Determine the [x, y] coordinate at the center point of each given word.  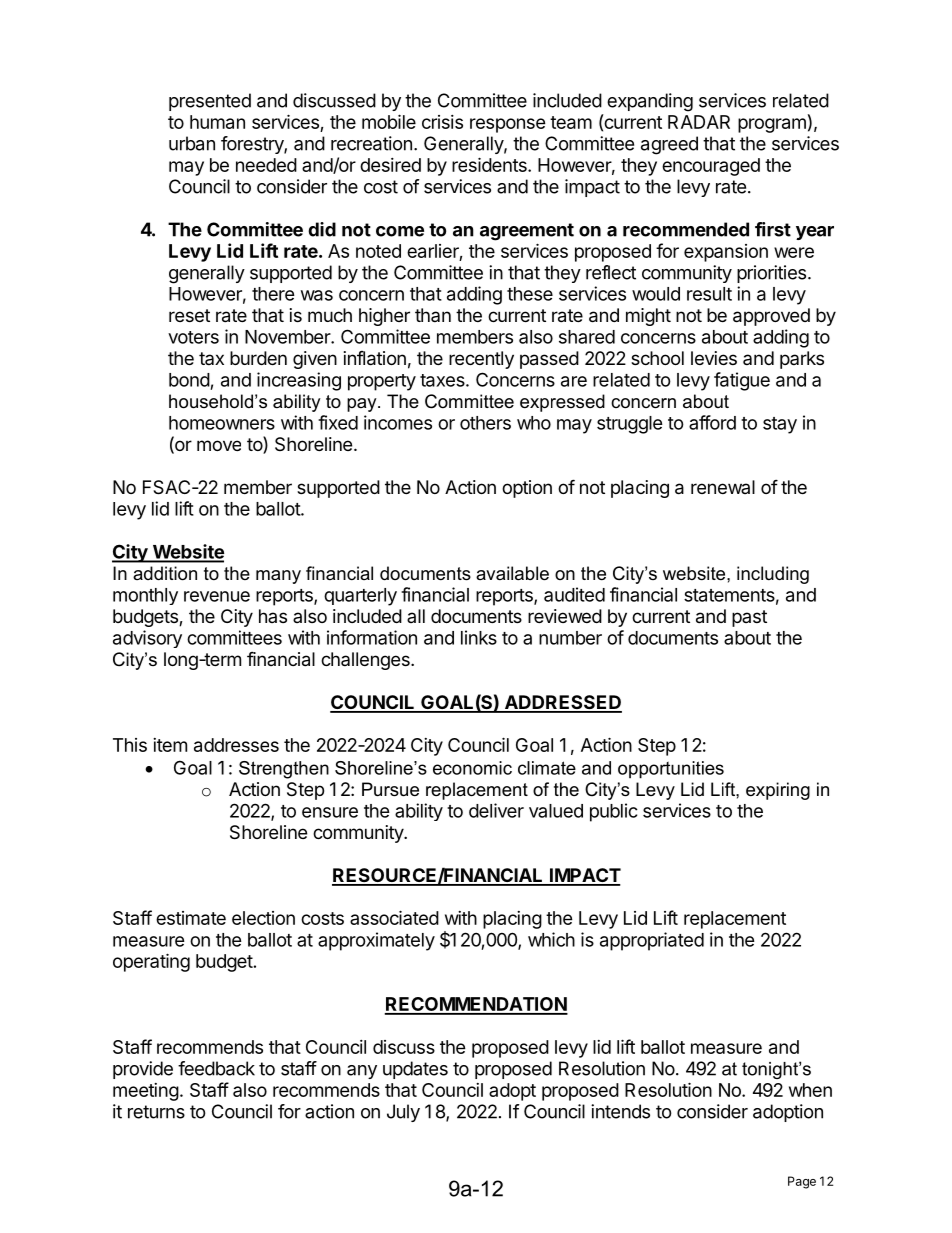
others [485, 423]
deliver [496, 810]
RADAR [699, 122]
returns [156, 1112]
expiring [778, 791]
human [217, 122]
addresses [236, 745]
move [219, 445]
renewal [723, 487]
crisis [442, 122]
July [403, 1113]
